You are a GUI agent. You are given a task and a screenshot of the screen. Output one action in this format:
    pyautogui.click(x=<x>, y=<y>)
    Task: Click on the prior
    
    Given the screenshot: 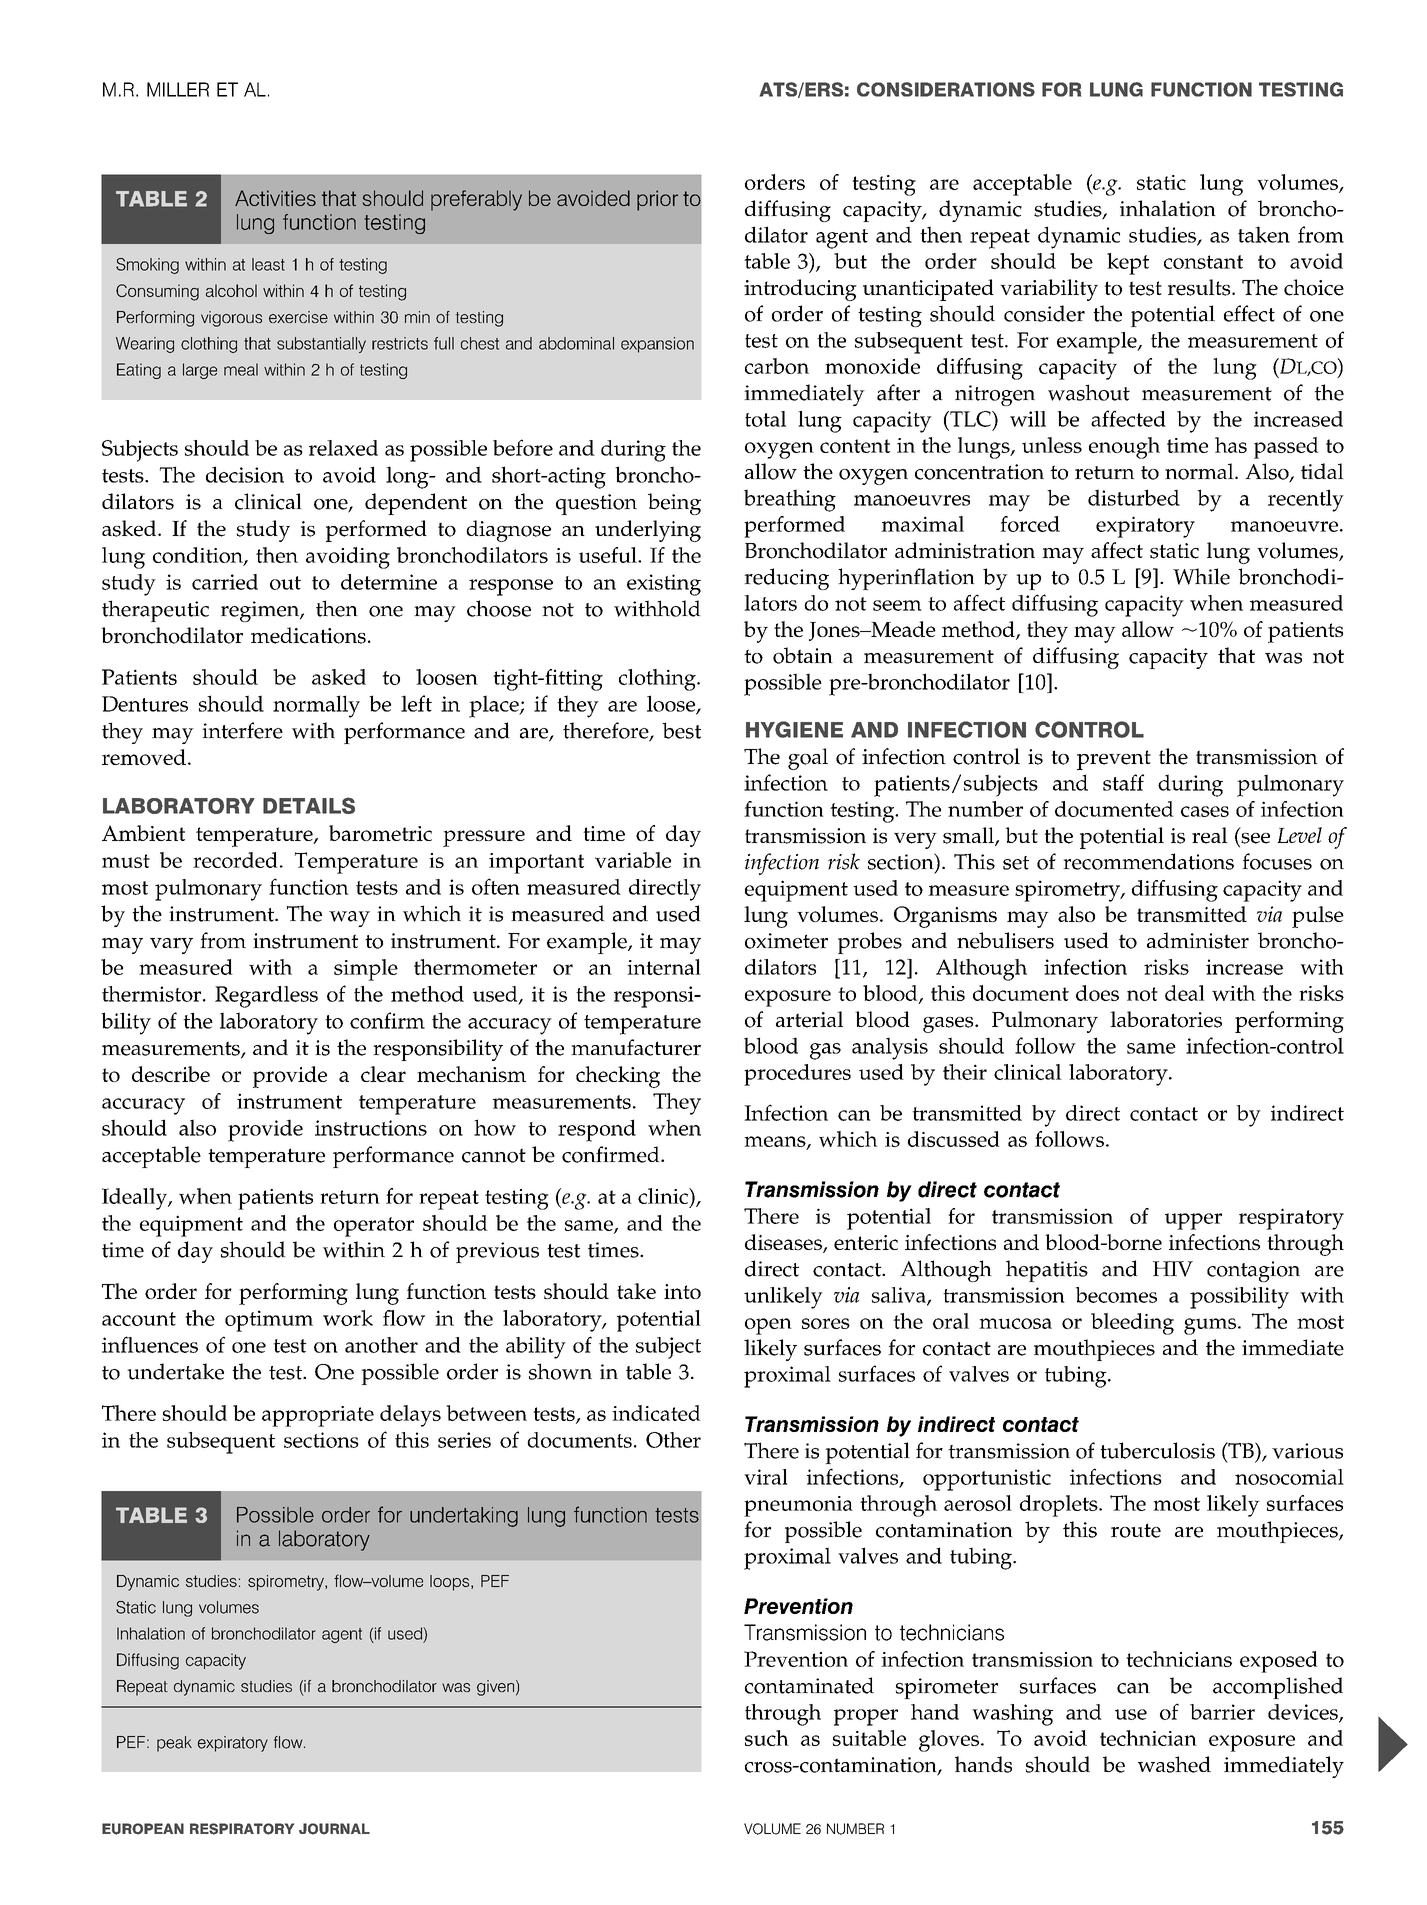 What is the action you would take?
    pyautogui.click(x=657, y=200)
